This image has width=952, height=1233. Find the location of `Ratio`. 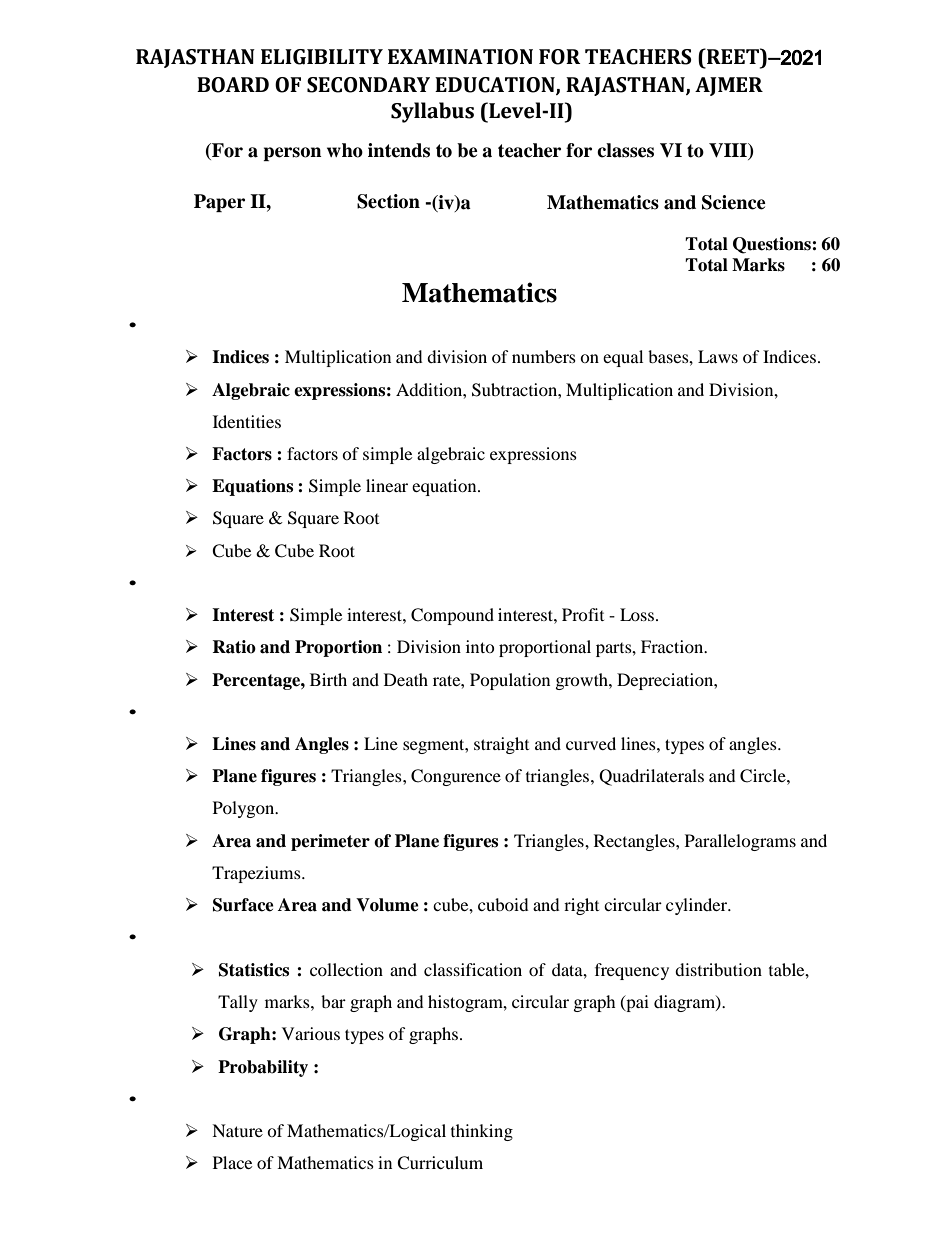

Ratio is located at coordinates (234, 647).
